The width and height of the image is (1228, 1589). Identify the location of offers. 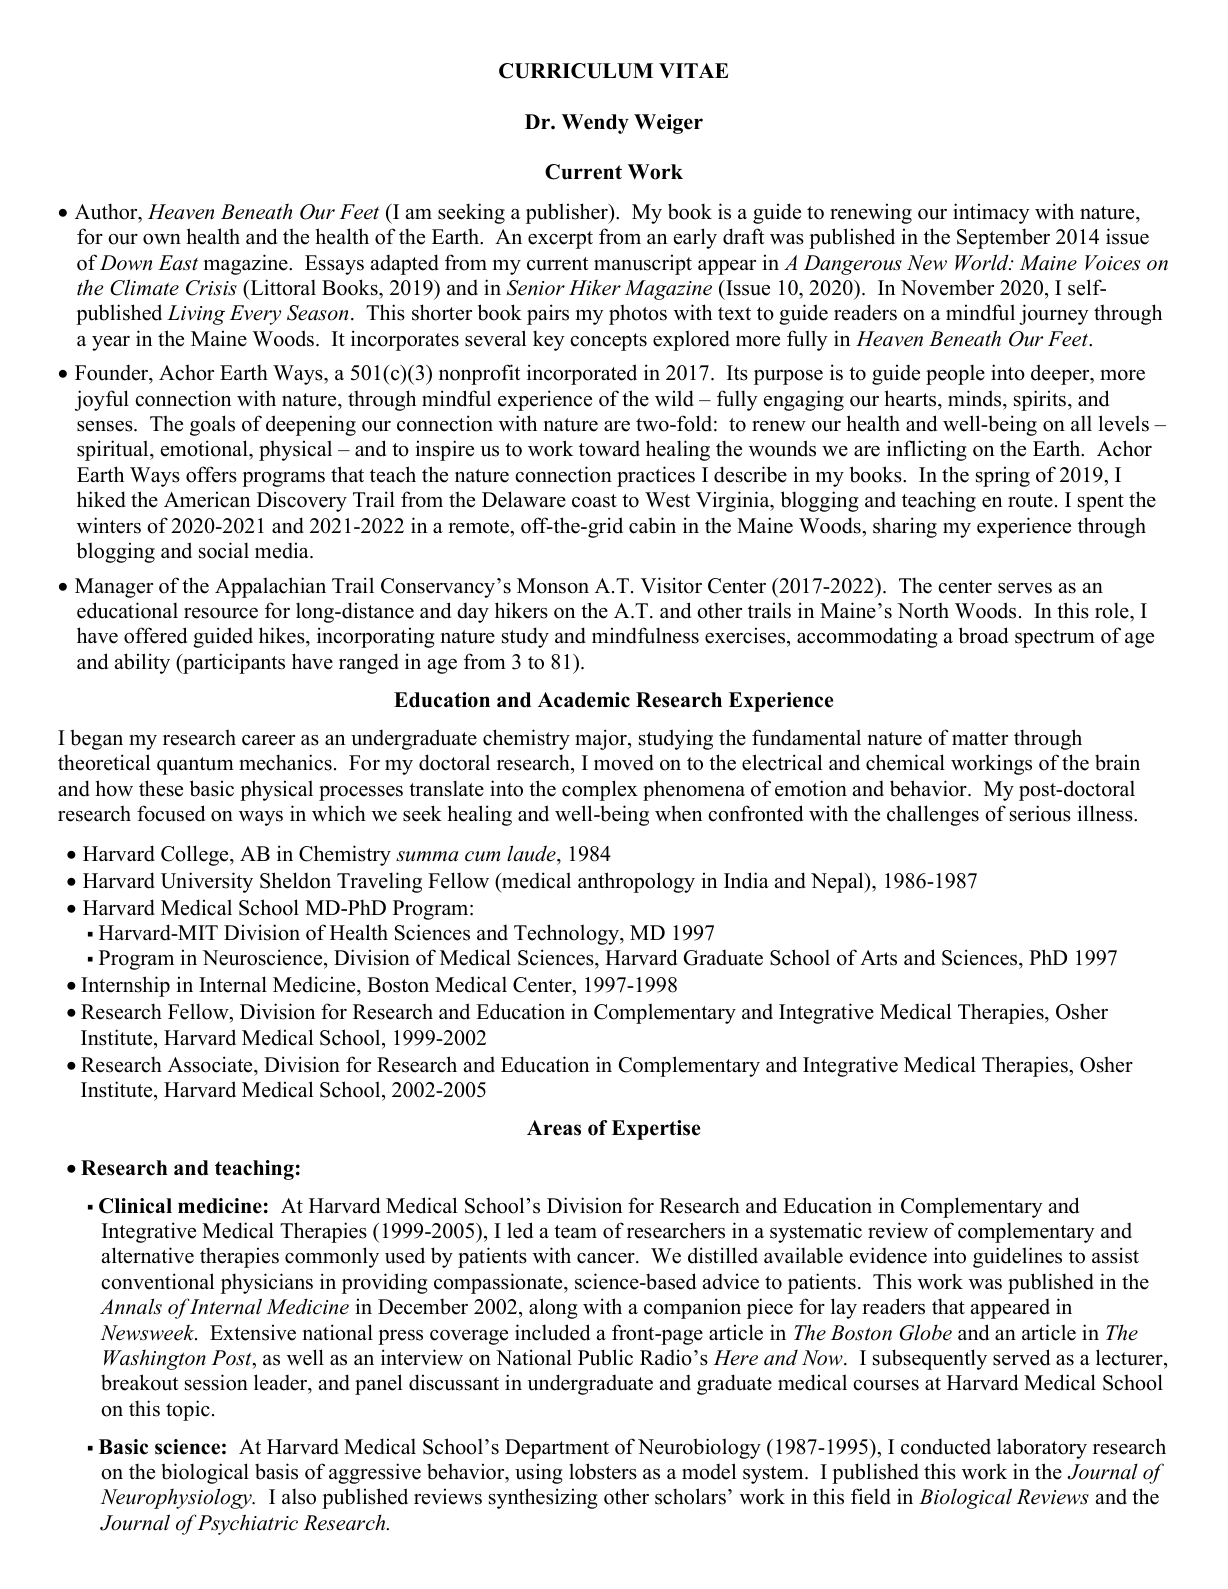
(211, 474).
